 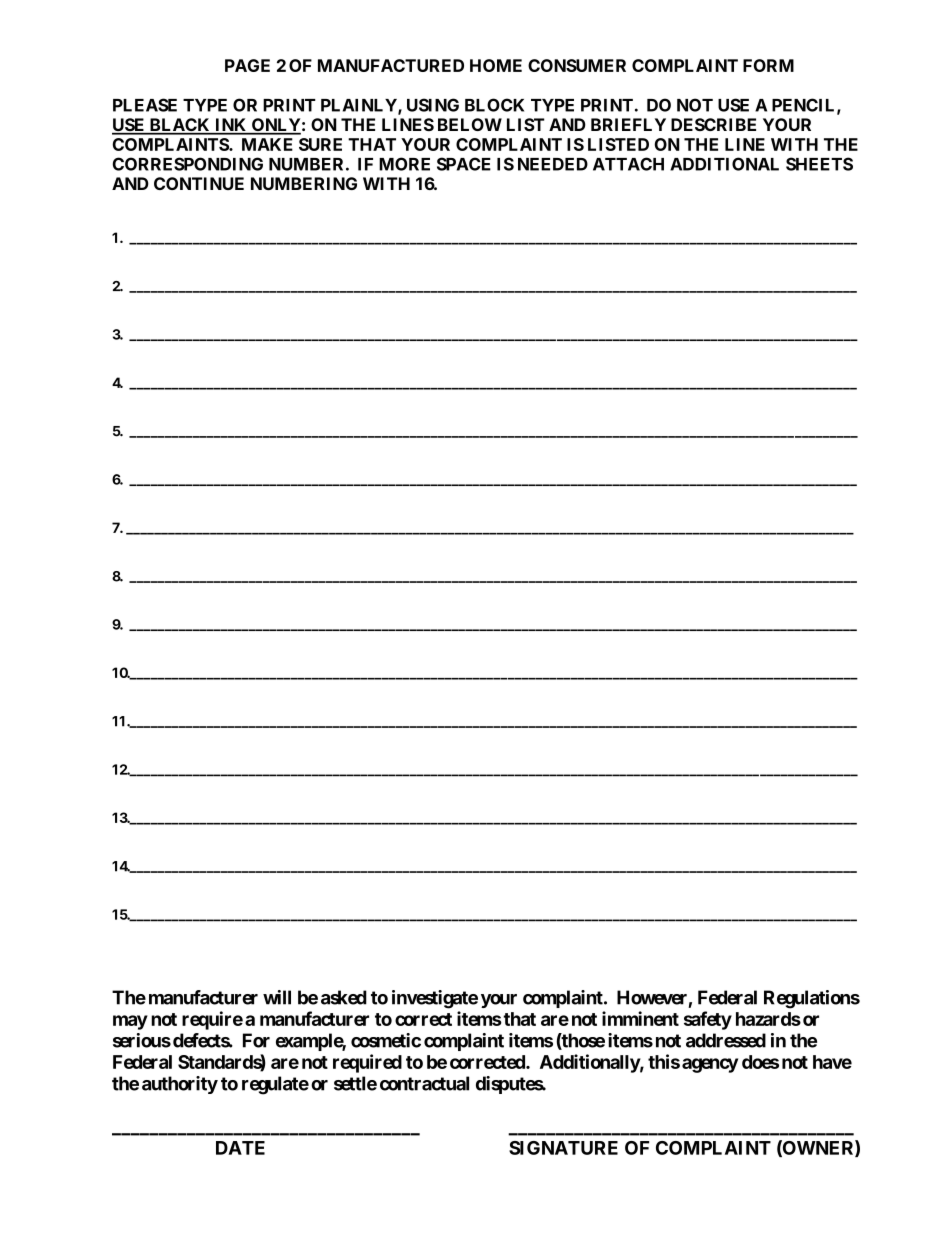 I want to click on contractual, so click(x=424, y=1083).
